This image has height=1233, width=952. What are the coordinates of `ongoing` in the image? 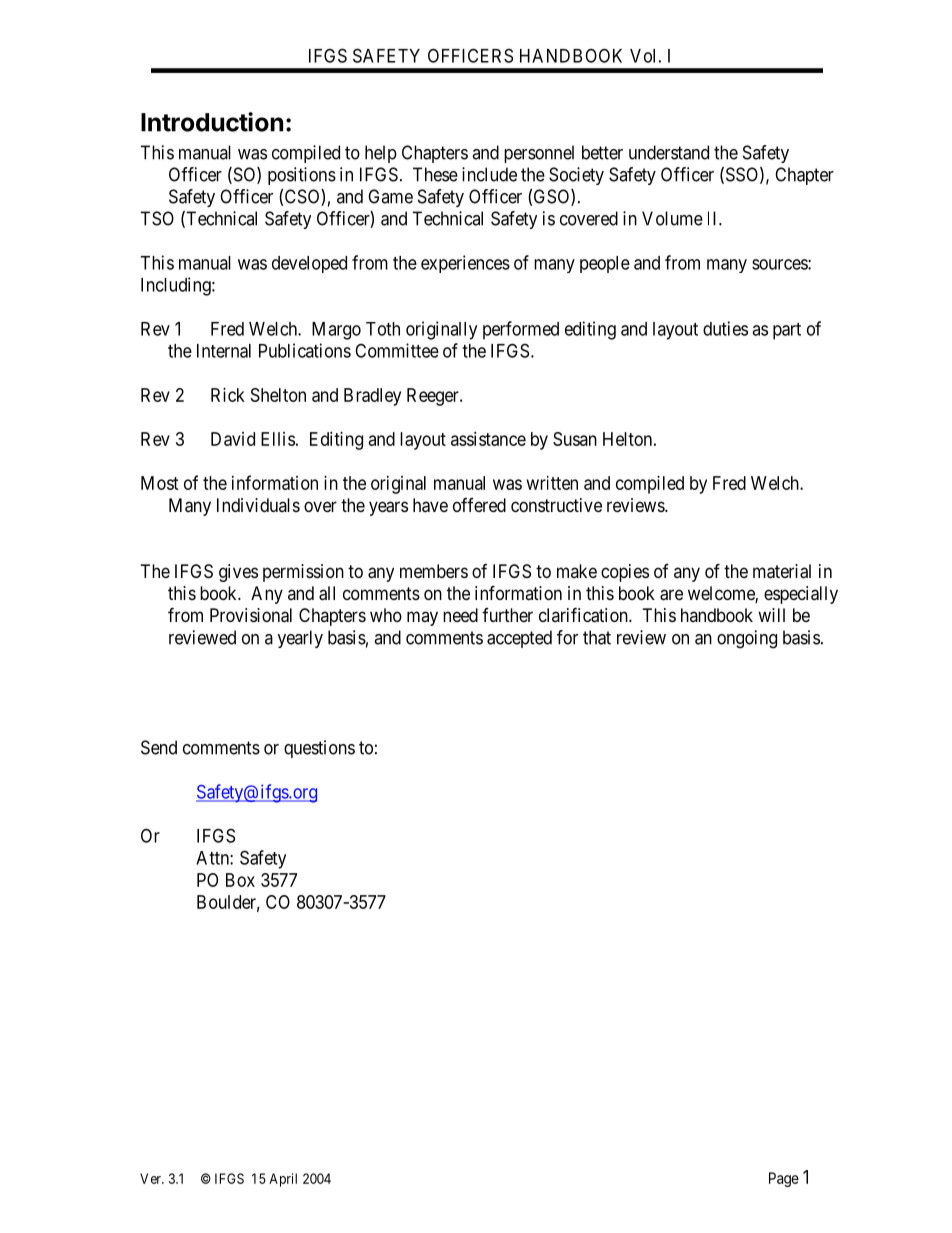 It's located at (747, 639).
